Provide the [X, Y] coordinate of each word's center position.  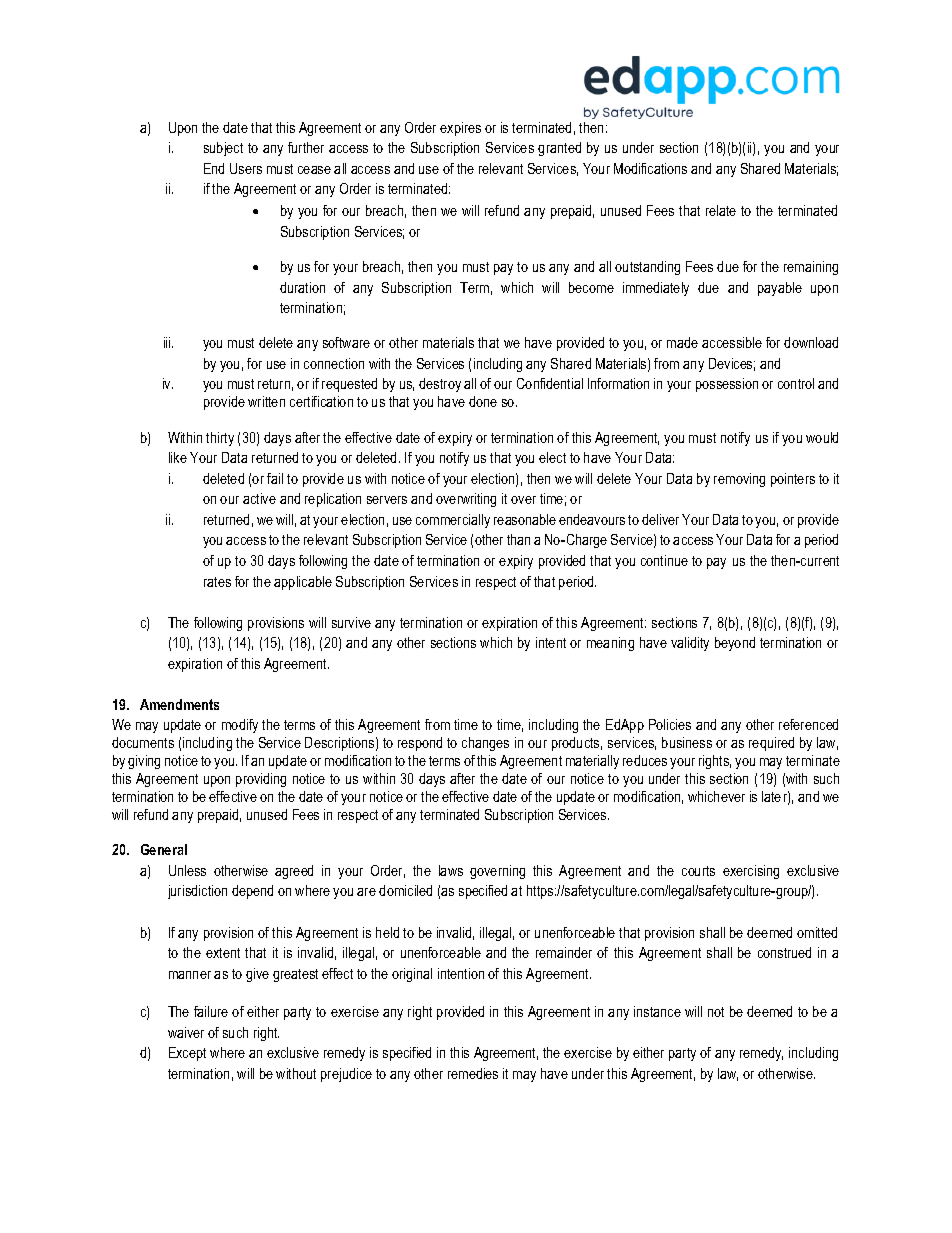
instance [657, 1011]
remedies [473, 1073]
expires [460, 129]
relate [721, 210]
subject [223, 149]
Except [187, 1054]
